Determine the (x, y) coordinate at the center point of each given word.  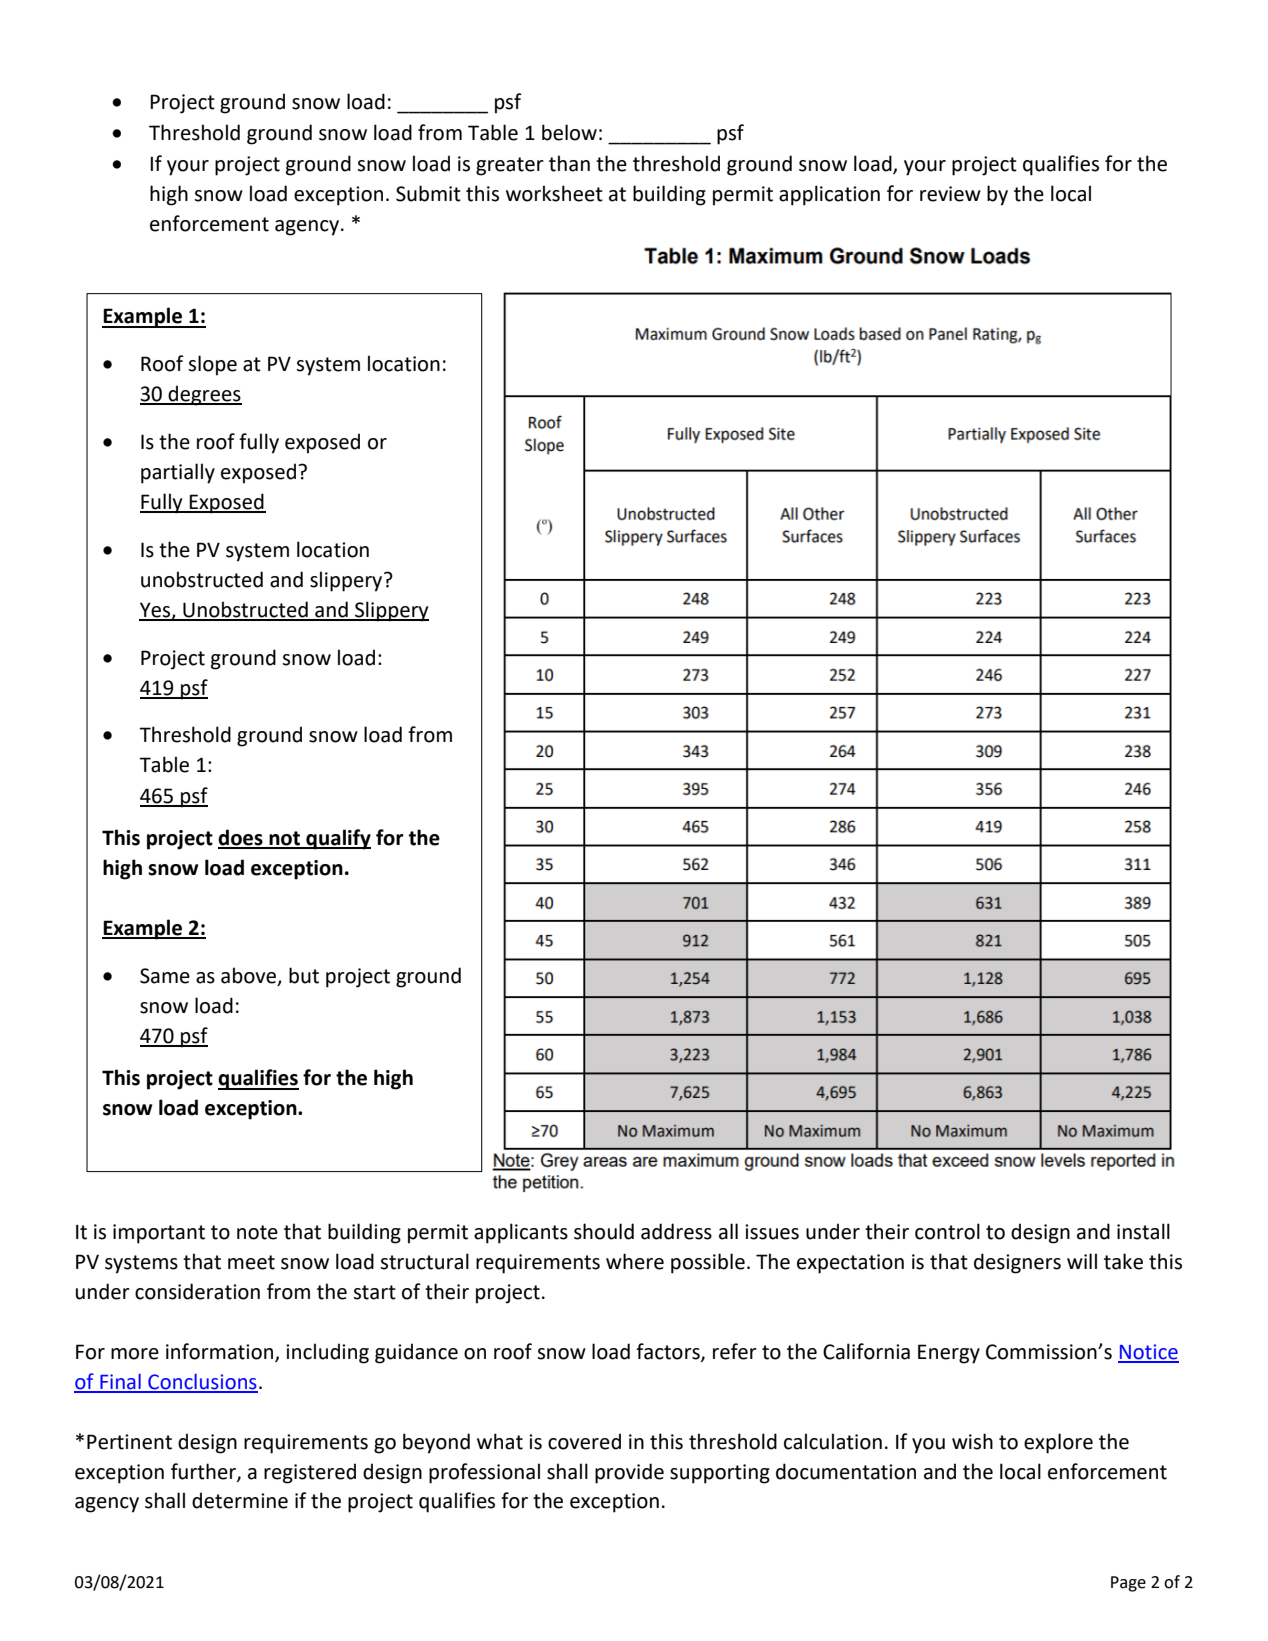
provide (629, 1473)
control (947, 1231)
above (250, 976)
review (950, 194)
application (829, 195)
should (604, 1231)
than (569, 163)
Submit (428, 193)
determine (240, 1500)
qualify (337, 839)
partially (178, 473)
